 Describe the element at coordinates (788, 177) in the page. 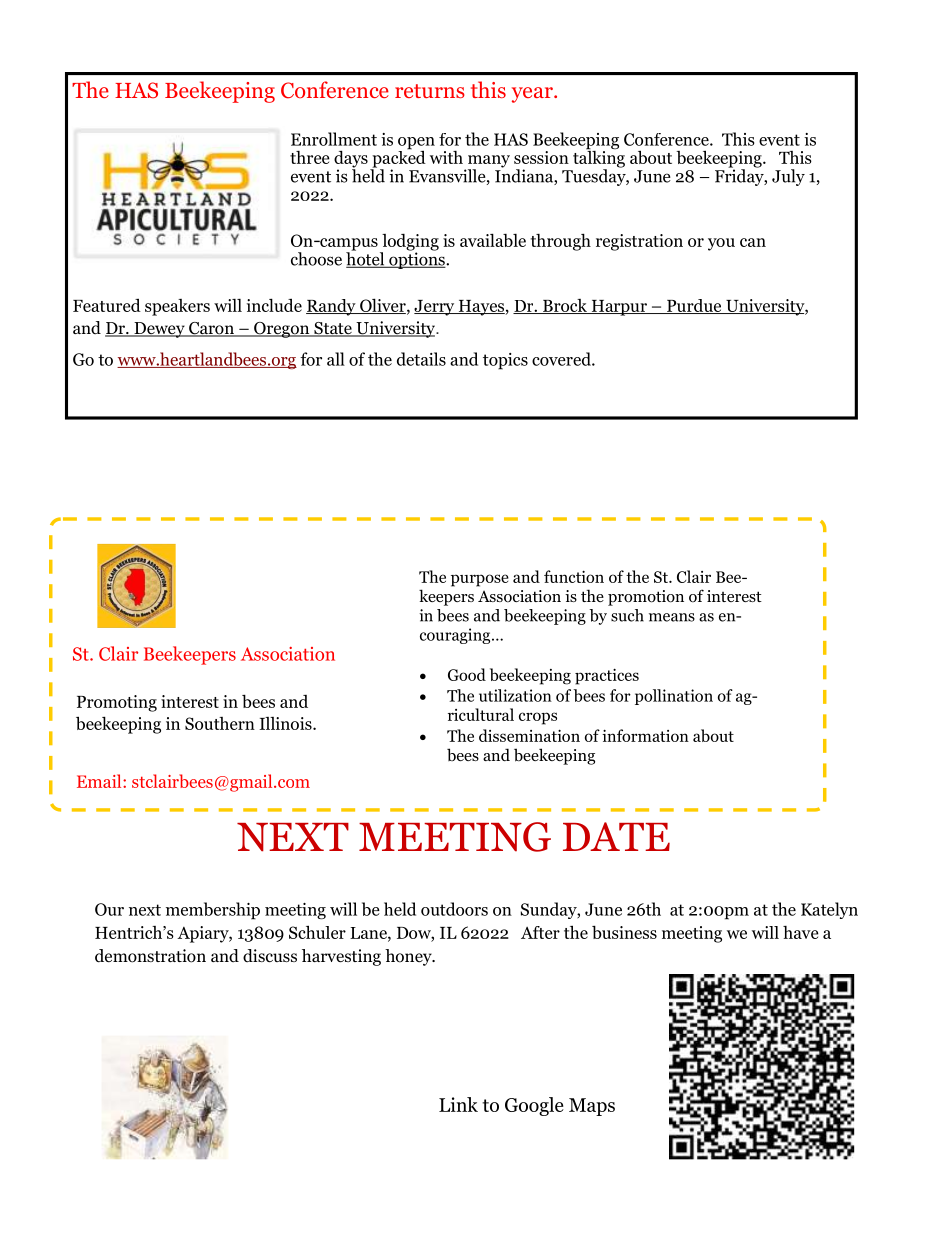

I see `July` at that location.
